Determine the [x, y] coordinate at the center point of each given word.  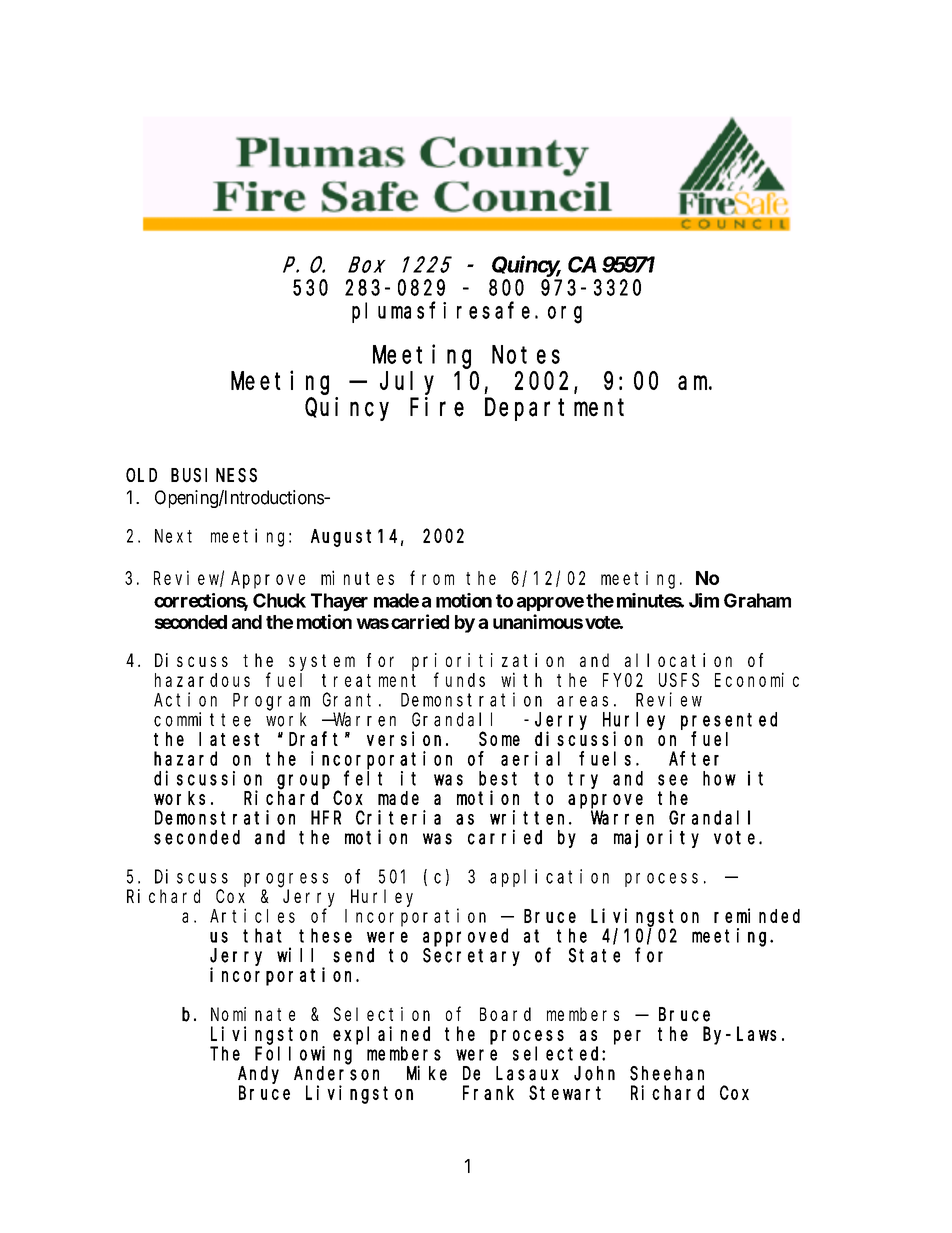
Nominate [253, 1014]
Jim [704, 600]
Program [271, 702]
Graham [757, 600]
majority [656, 838]
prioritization [488, 662]
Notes [526, 355]
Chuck [279, 600]
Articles [252, 915]
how [719, 778]
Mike [427, 1073]
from [432, 578]
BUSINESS [214, 475]
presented [729, 721]
